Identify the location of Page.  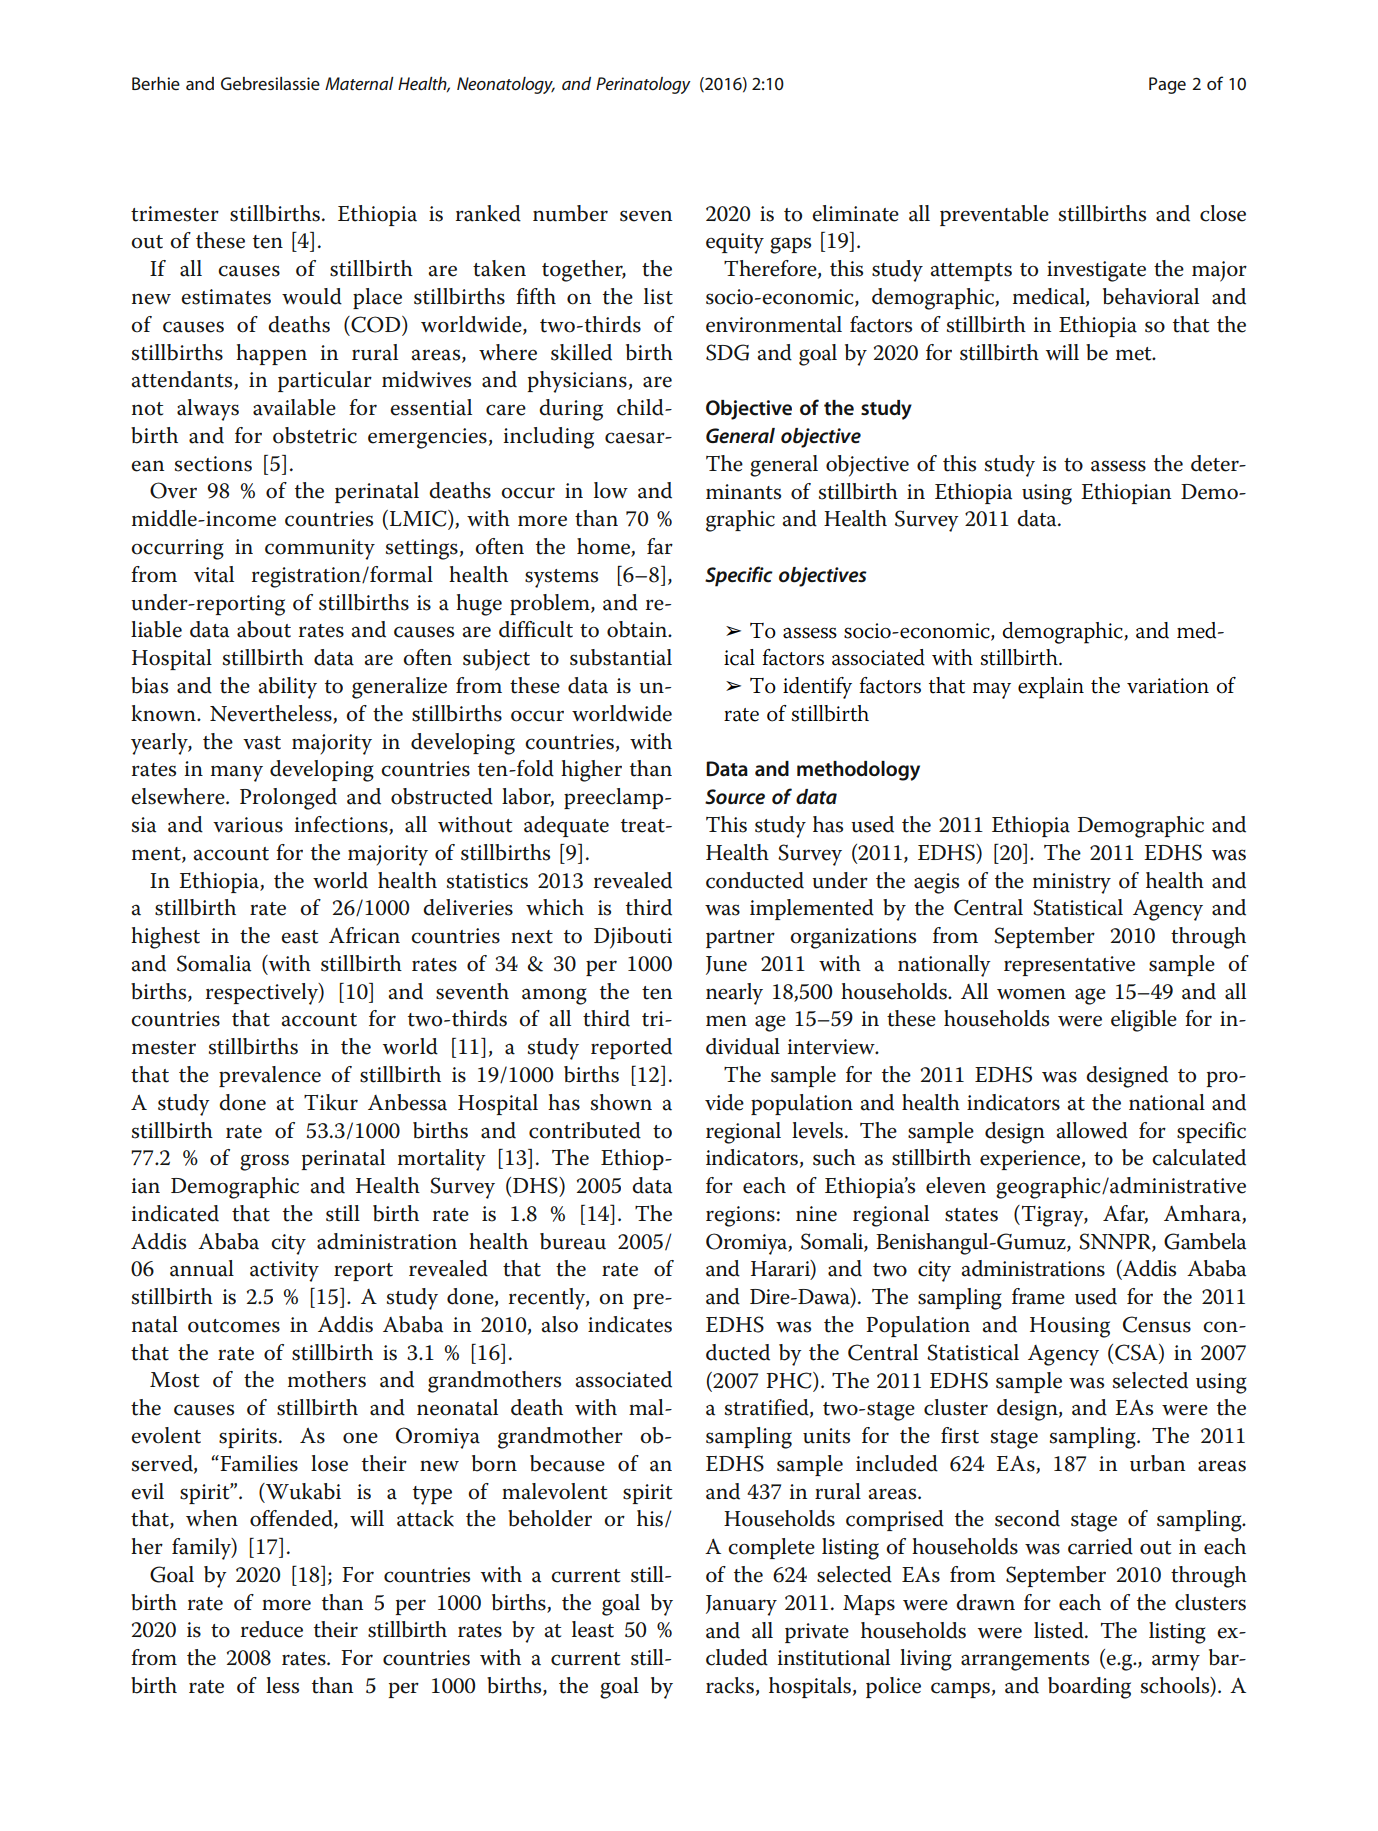
(1167, 85).
